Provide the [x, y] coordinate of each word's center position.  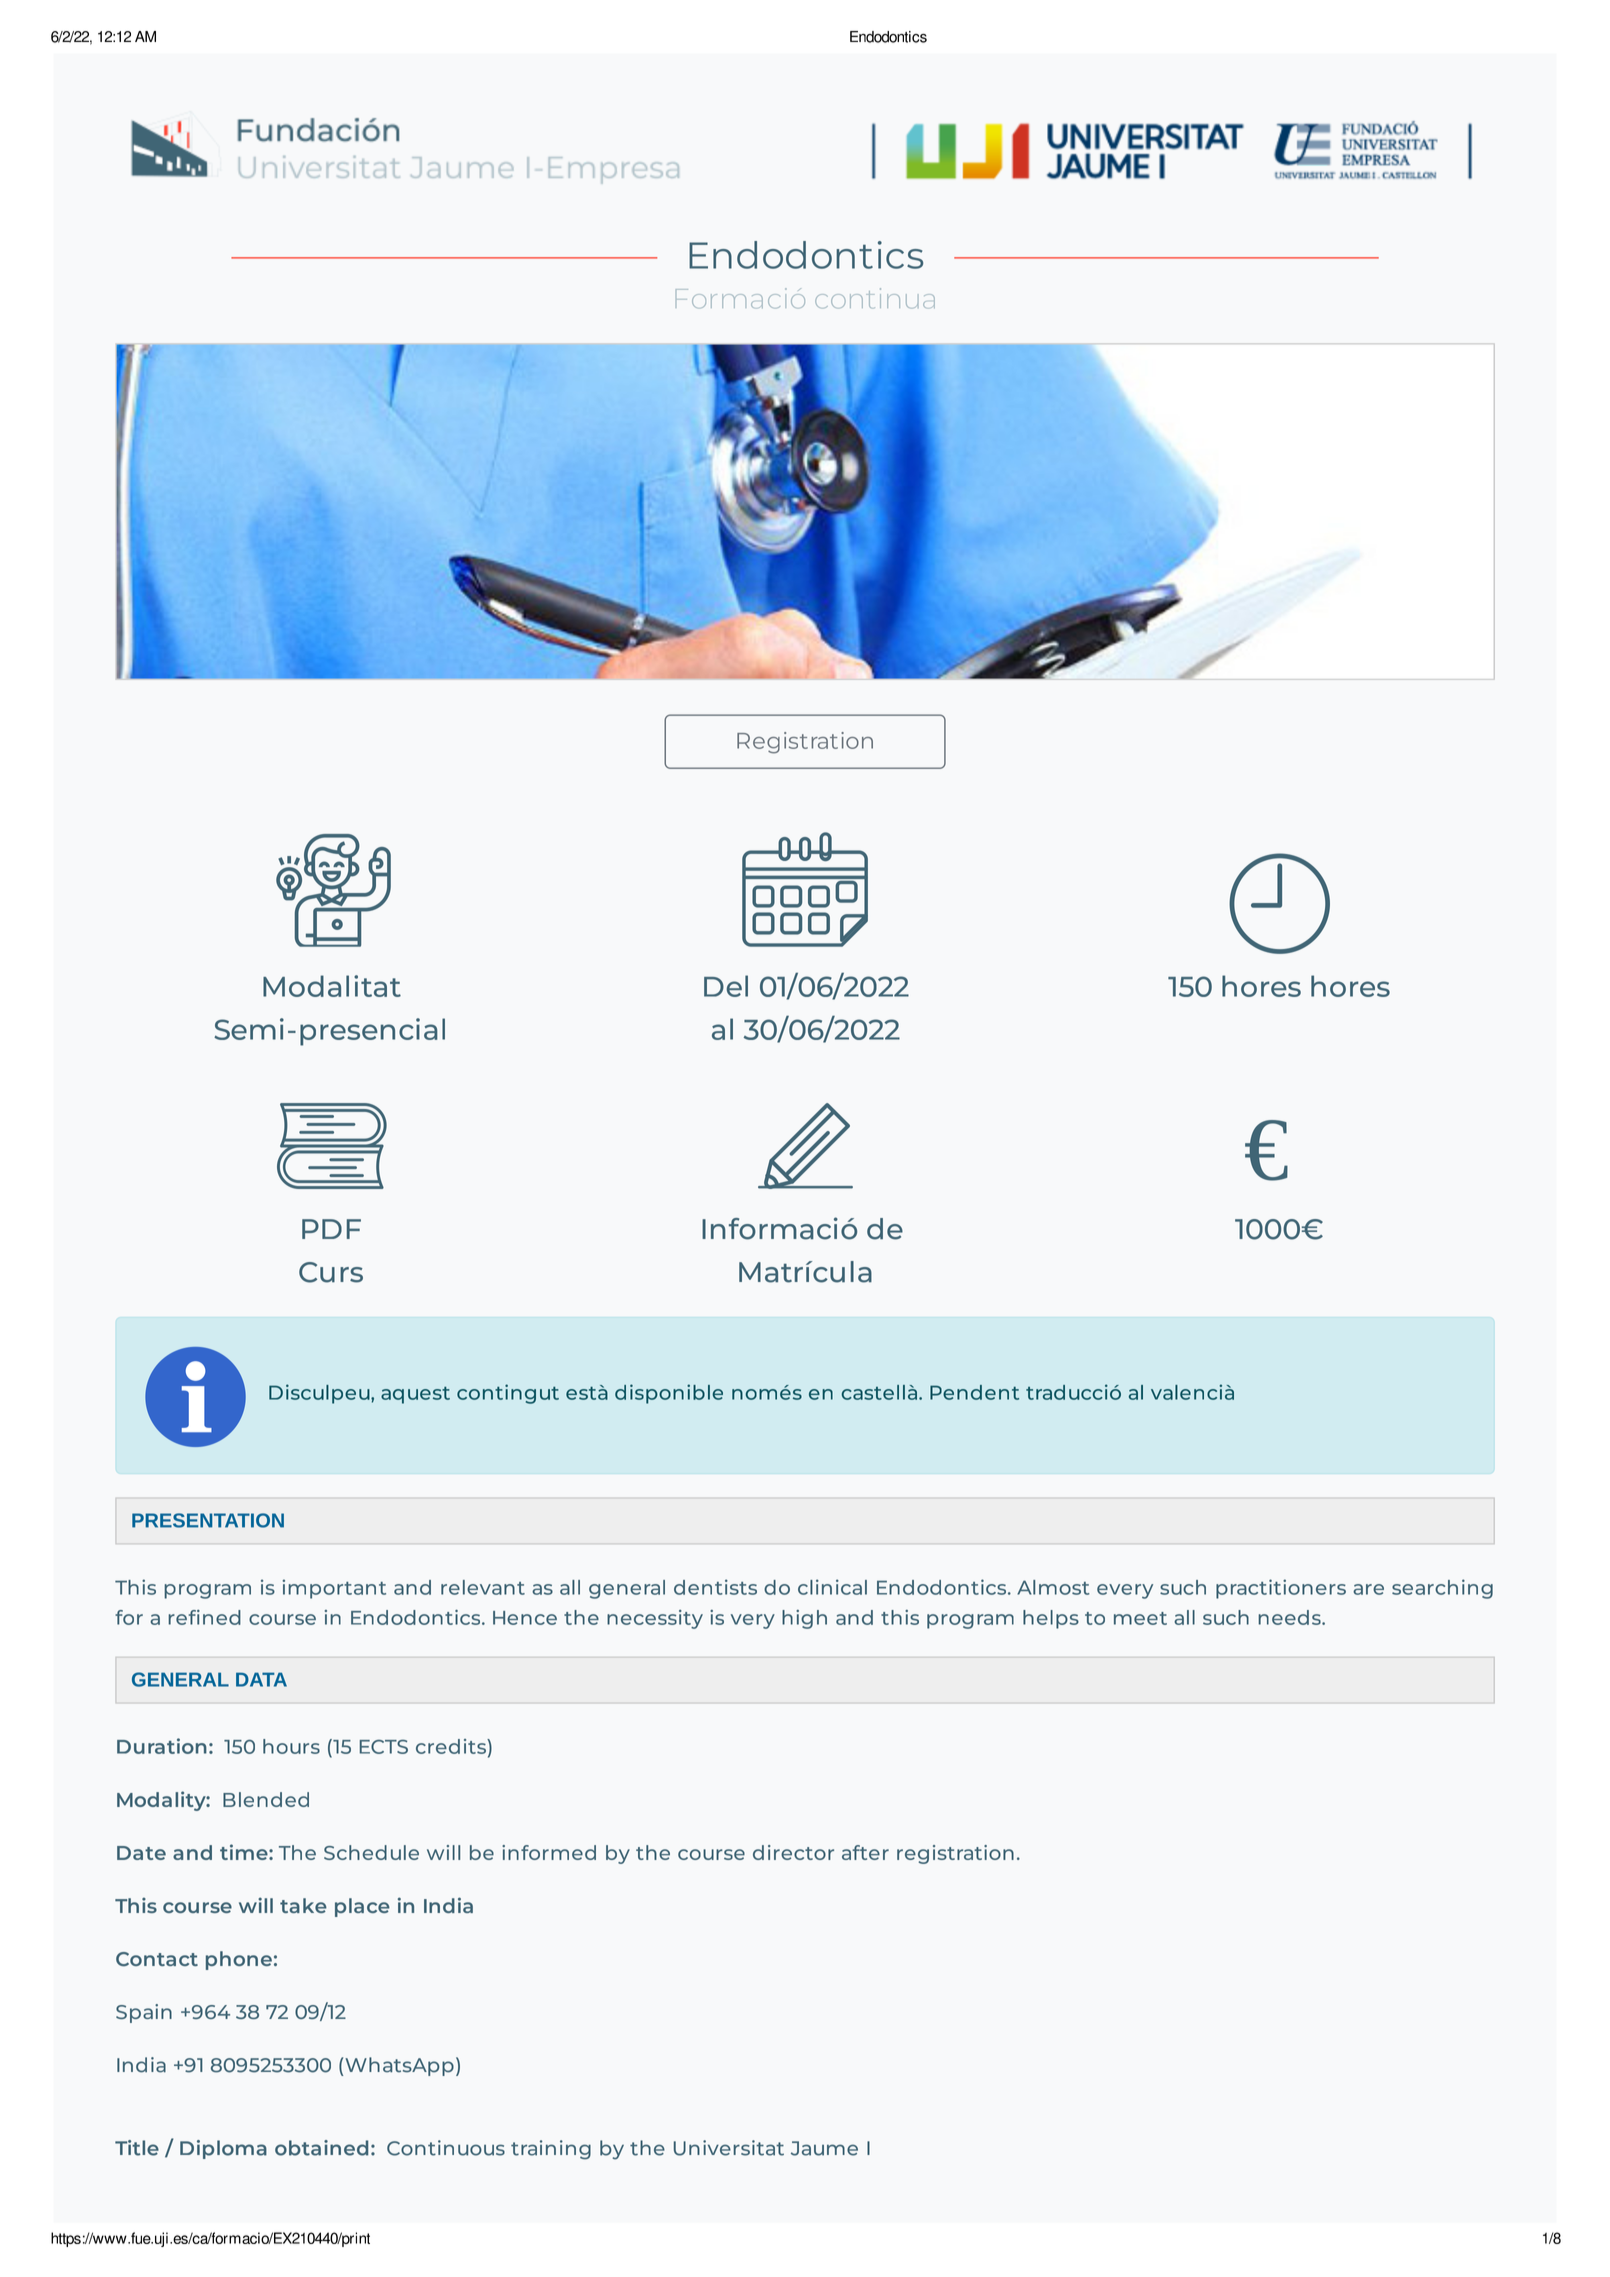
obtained [321, 2148]
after [865, 1852]
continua [875, 298]
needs [1290, 1617]
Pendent [974, 1392]
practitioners [1281, 1589]
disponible [669, 1394]
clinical [832, 1587]
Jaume [824, 2148]
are [1368, 1589]
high [804, 1619]
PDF [331, 1229]
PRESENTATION [208, 1520]
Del [726, 986]
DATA [261, 1679]
